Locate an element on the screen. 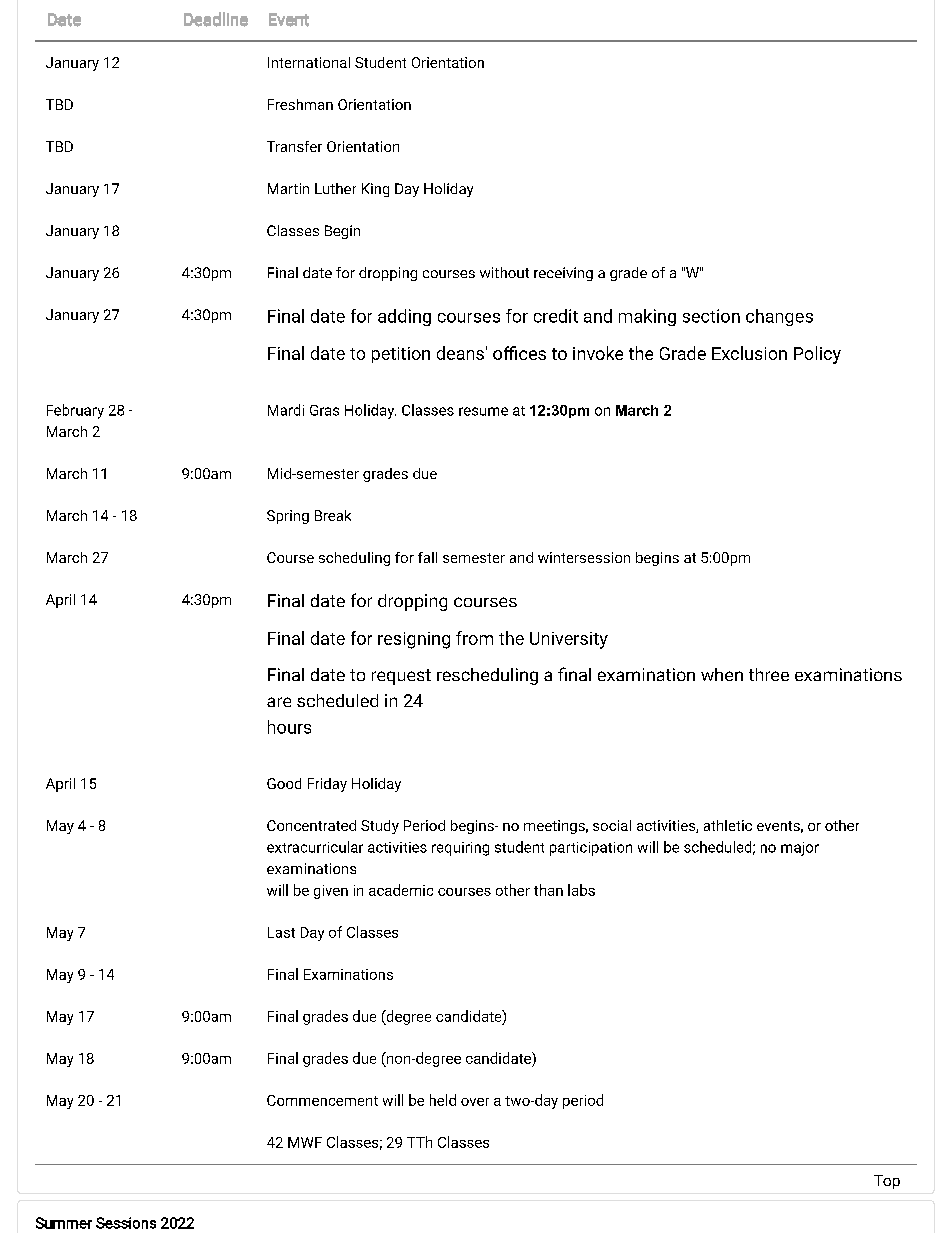 This screenshot has height=1233, width=952. major is located at coordinates (800, 849).
